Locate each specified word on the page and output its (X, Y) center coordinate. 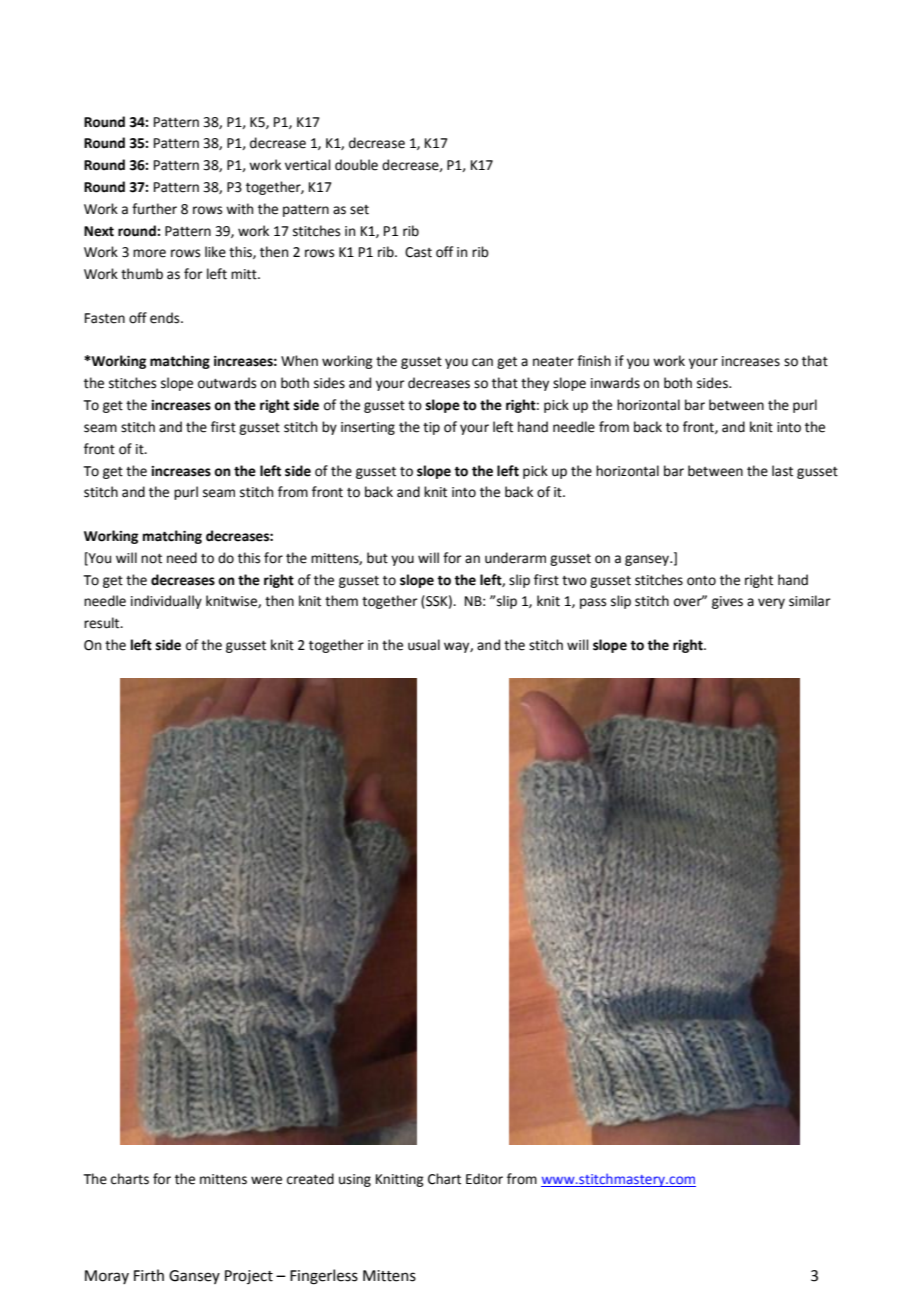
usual (424, 645)
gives (727, 602)
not (151, 559)
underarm (515, 558)
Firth (149, 1275)
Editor (484, 1179)
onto (701, 581)
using (355, 1180)
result (103, 623)
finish (594, 361)
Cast (418, 252)
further (154, 209)
